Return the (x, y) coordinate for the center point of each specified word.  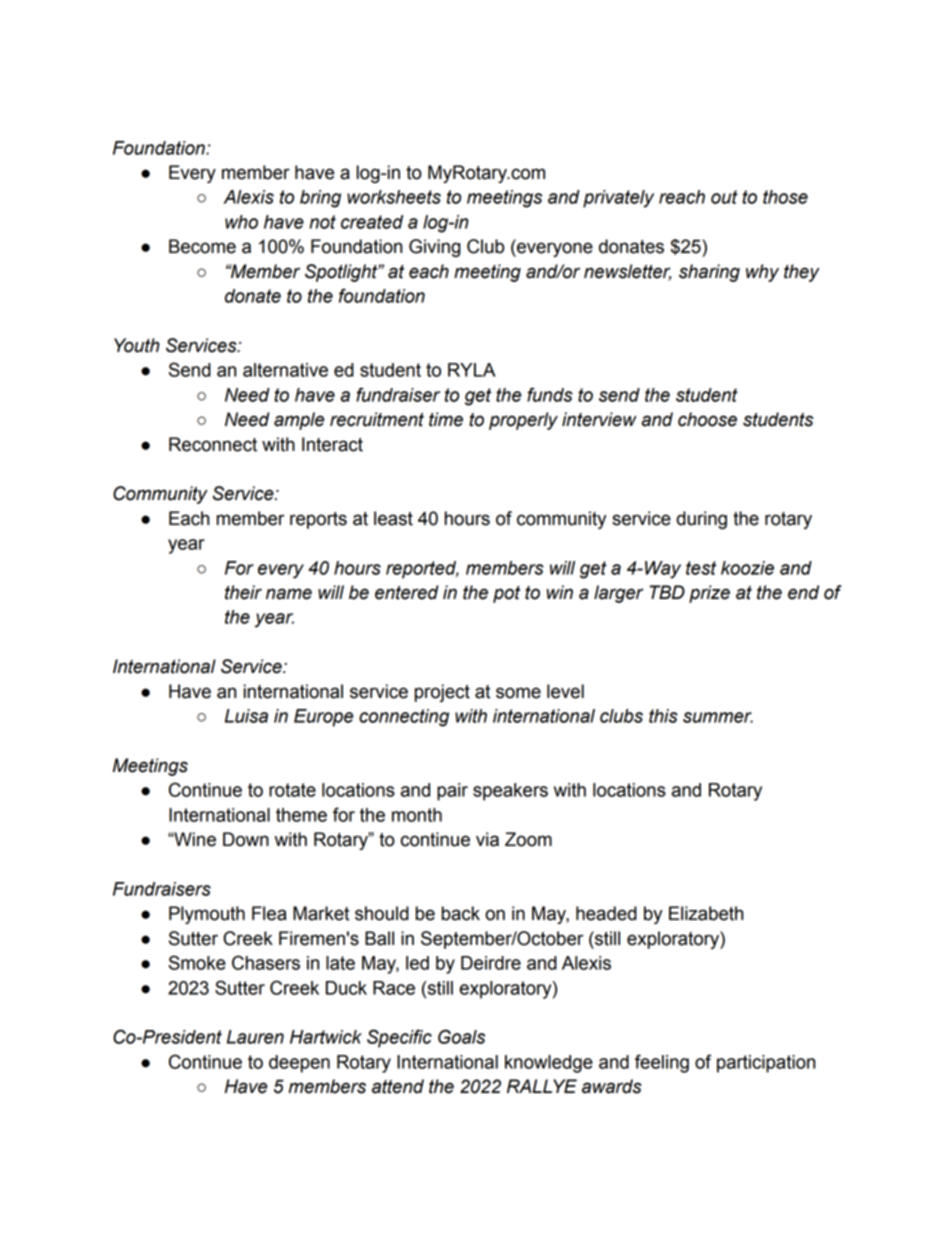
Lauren (255, 1037)
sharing (709, 273)
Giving (435, 248)
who (241, 222)
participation (766, 1064)
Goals (461, 1036)
